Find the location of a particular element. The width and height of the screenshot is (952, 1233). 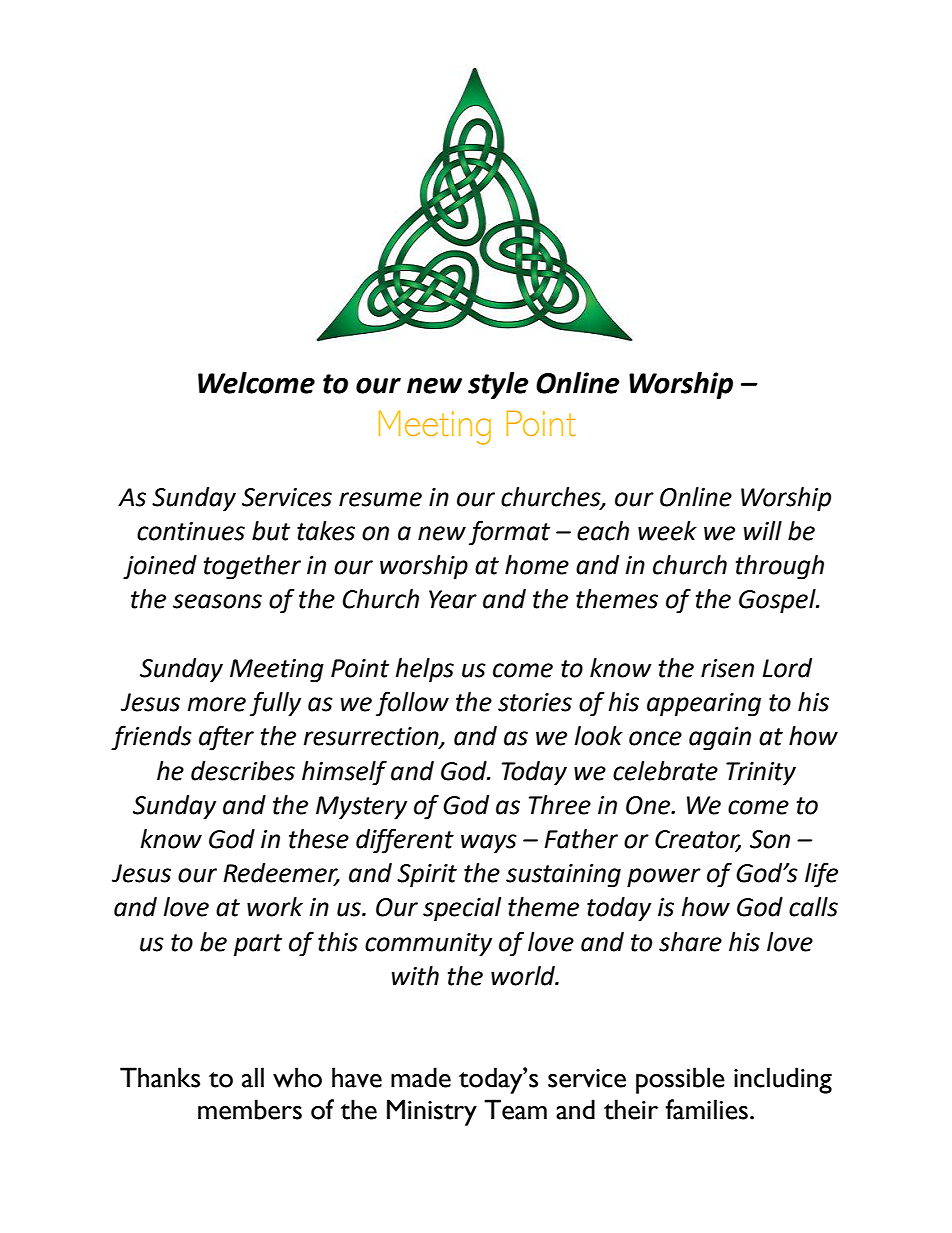

Team is located at coordinates (515, 1109).
